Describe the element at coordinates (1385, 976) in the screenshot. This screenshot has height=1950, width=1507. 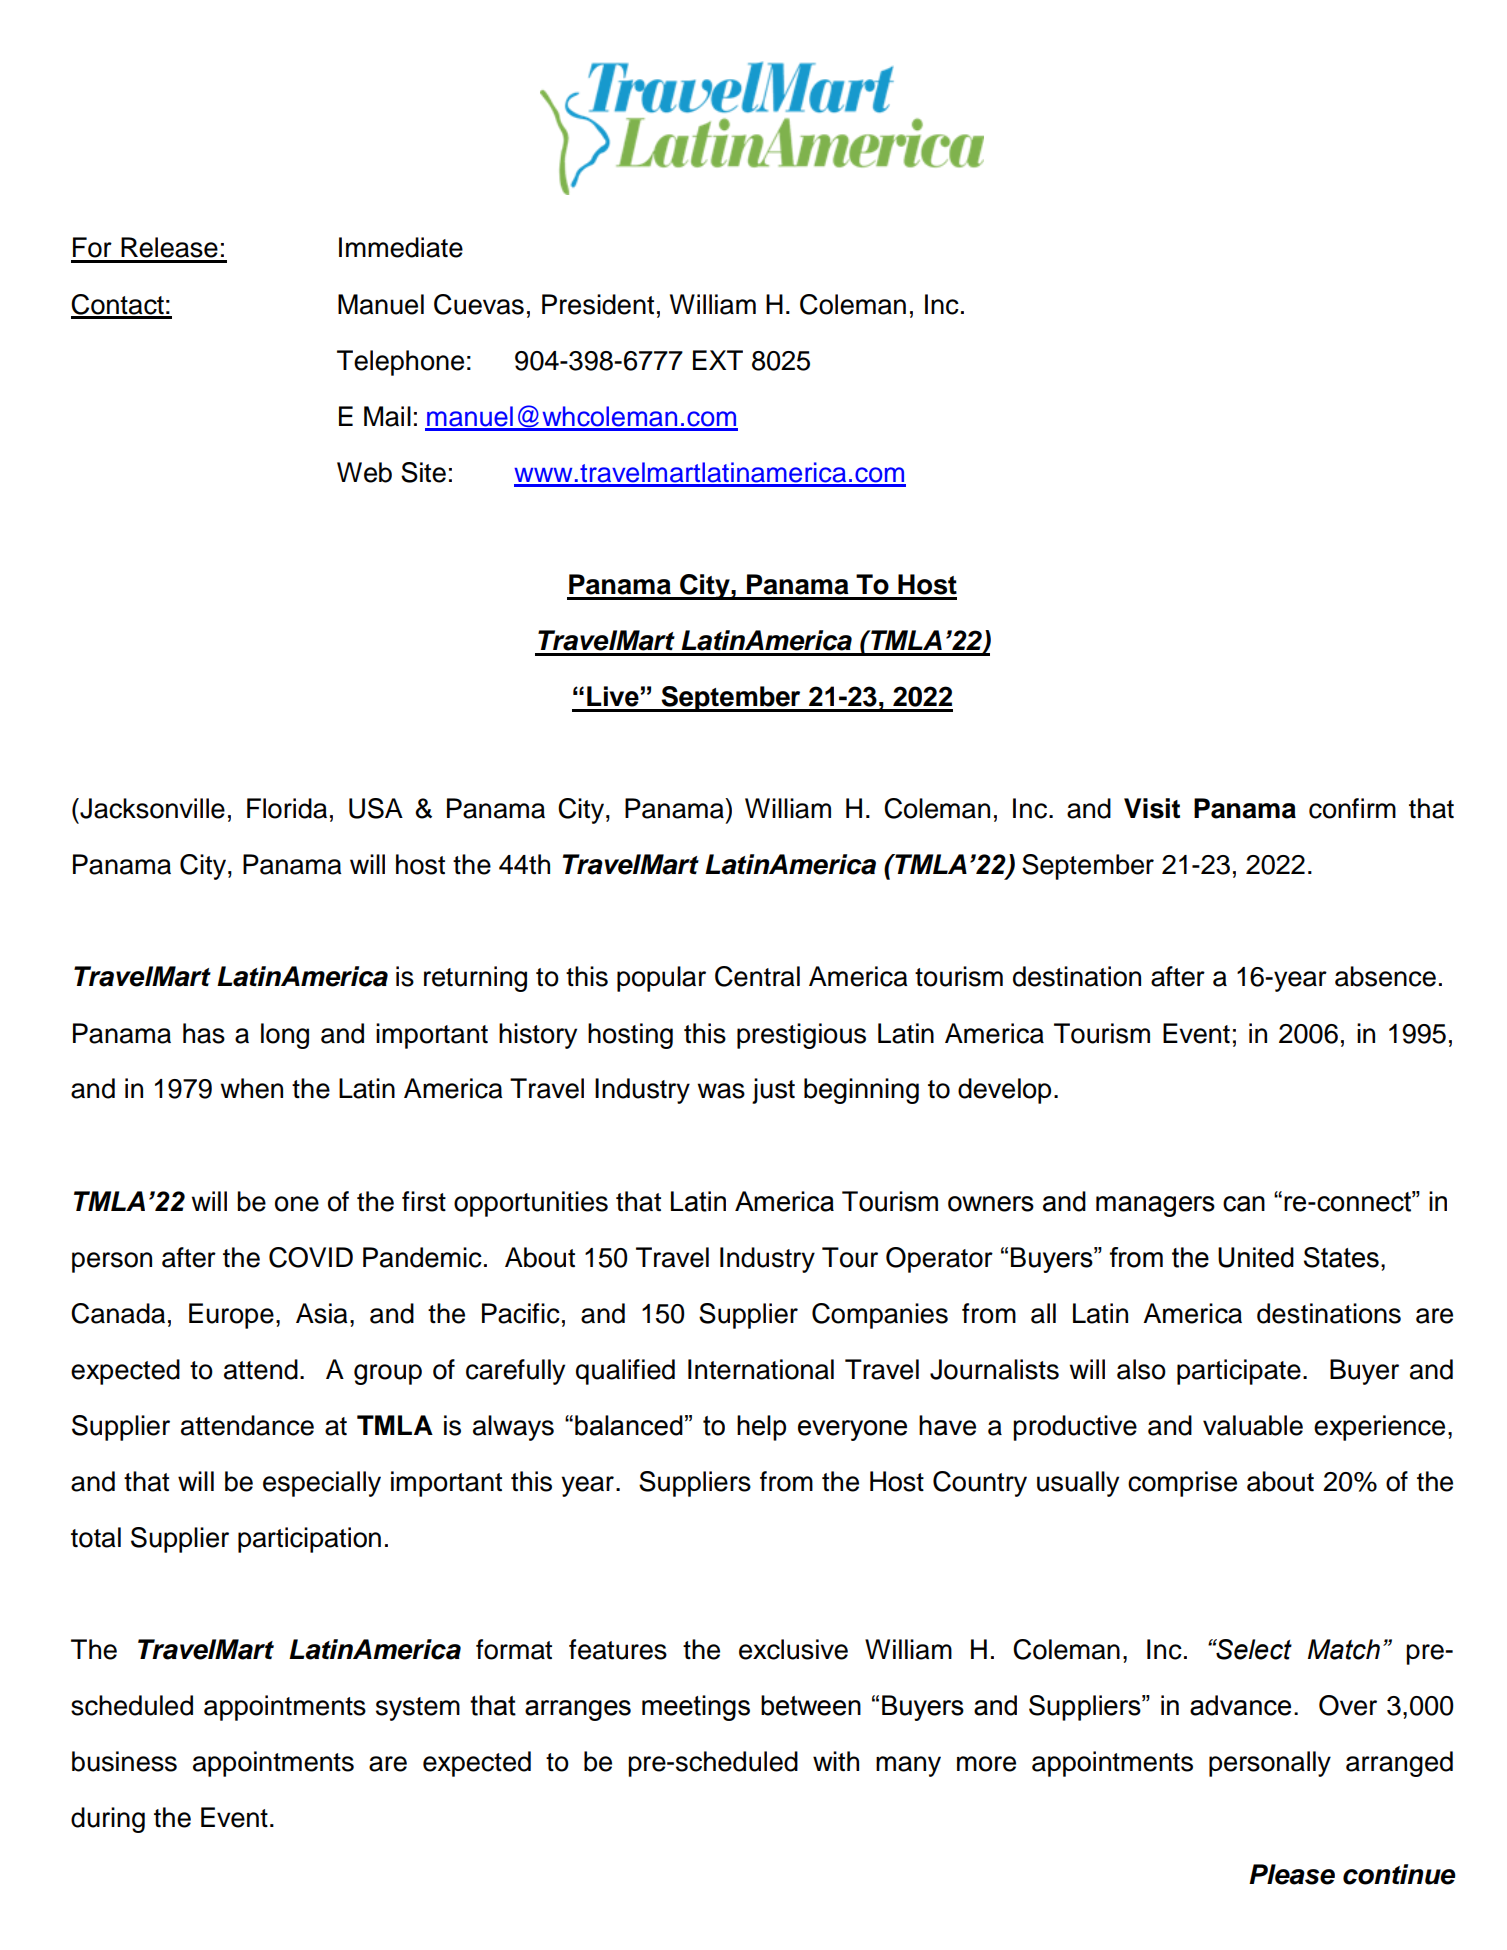
I see `absence` at that location.
